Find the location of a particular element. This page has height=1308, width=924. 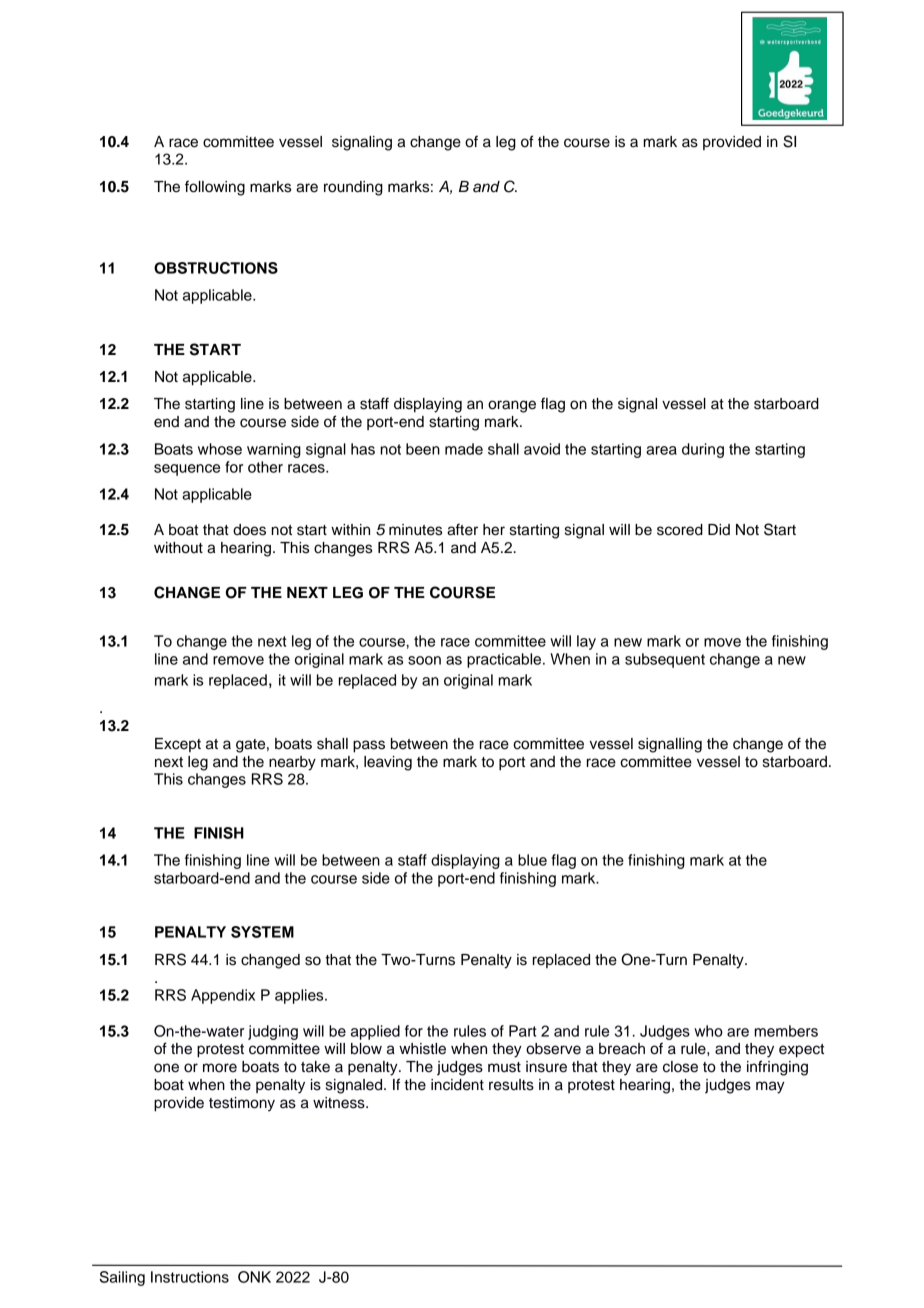

Instructions is located at coordinates (190, 1277).
